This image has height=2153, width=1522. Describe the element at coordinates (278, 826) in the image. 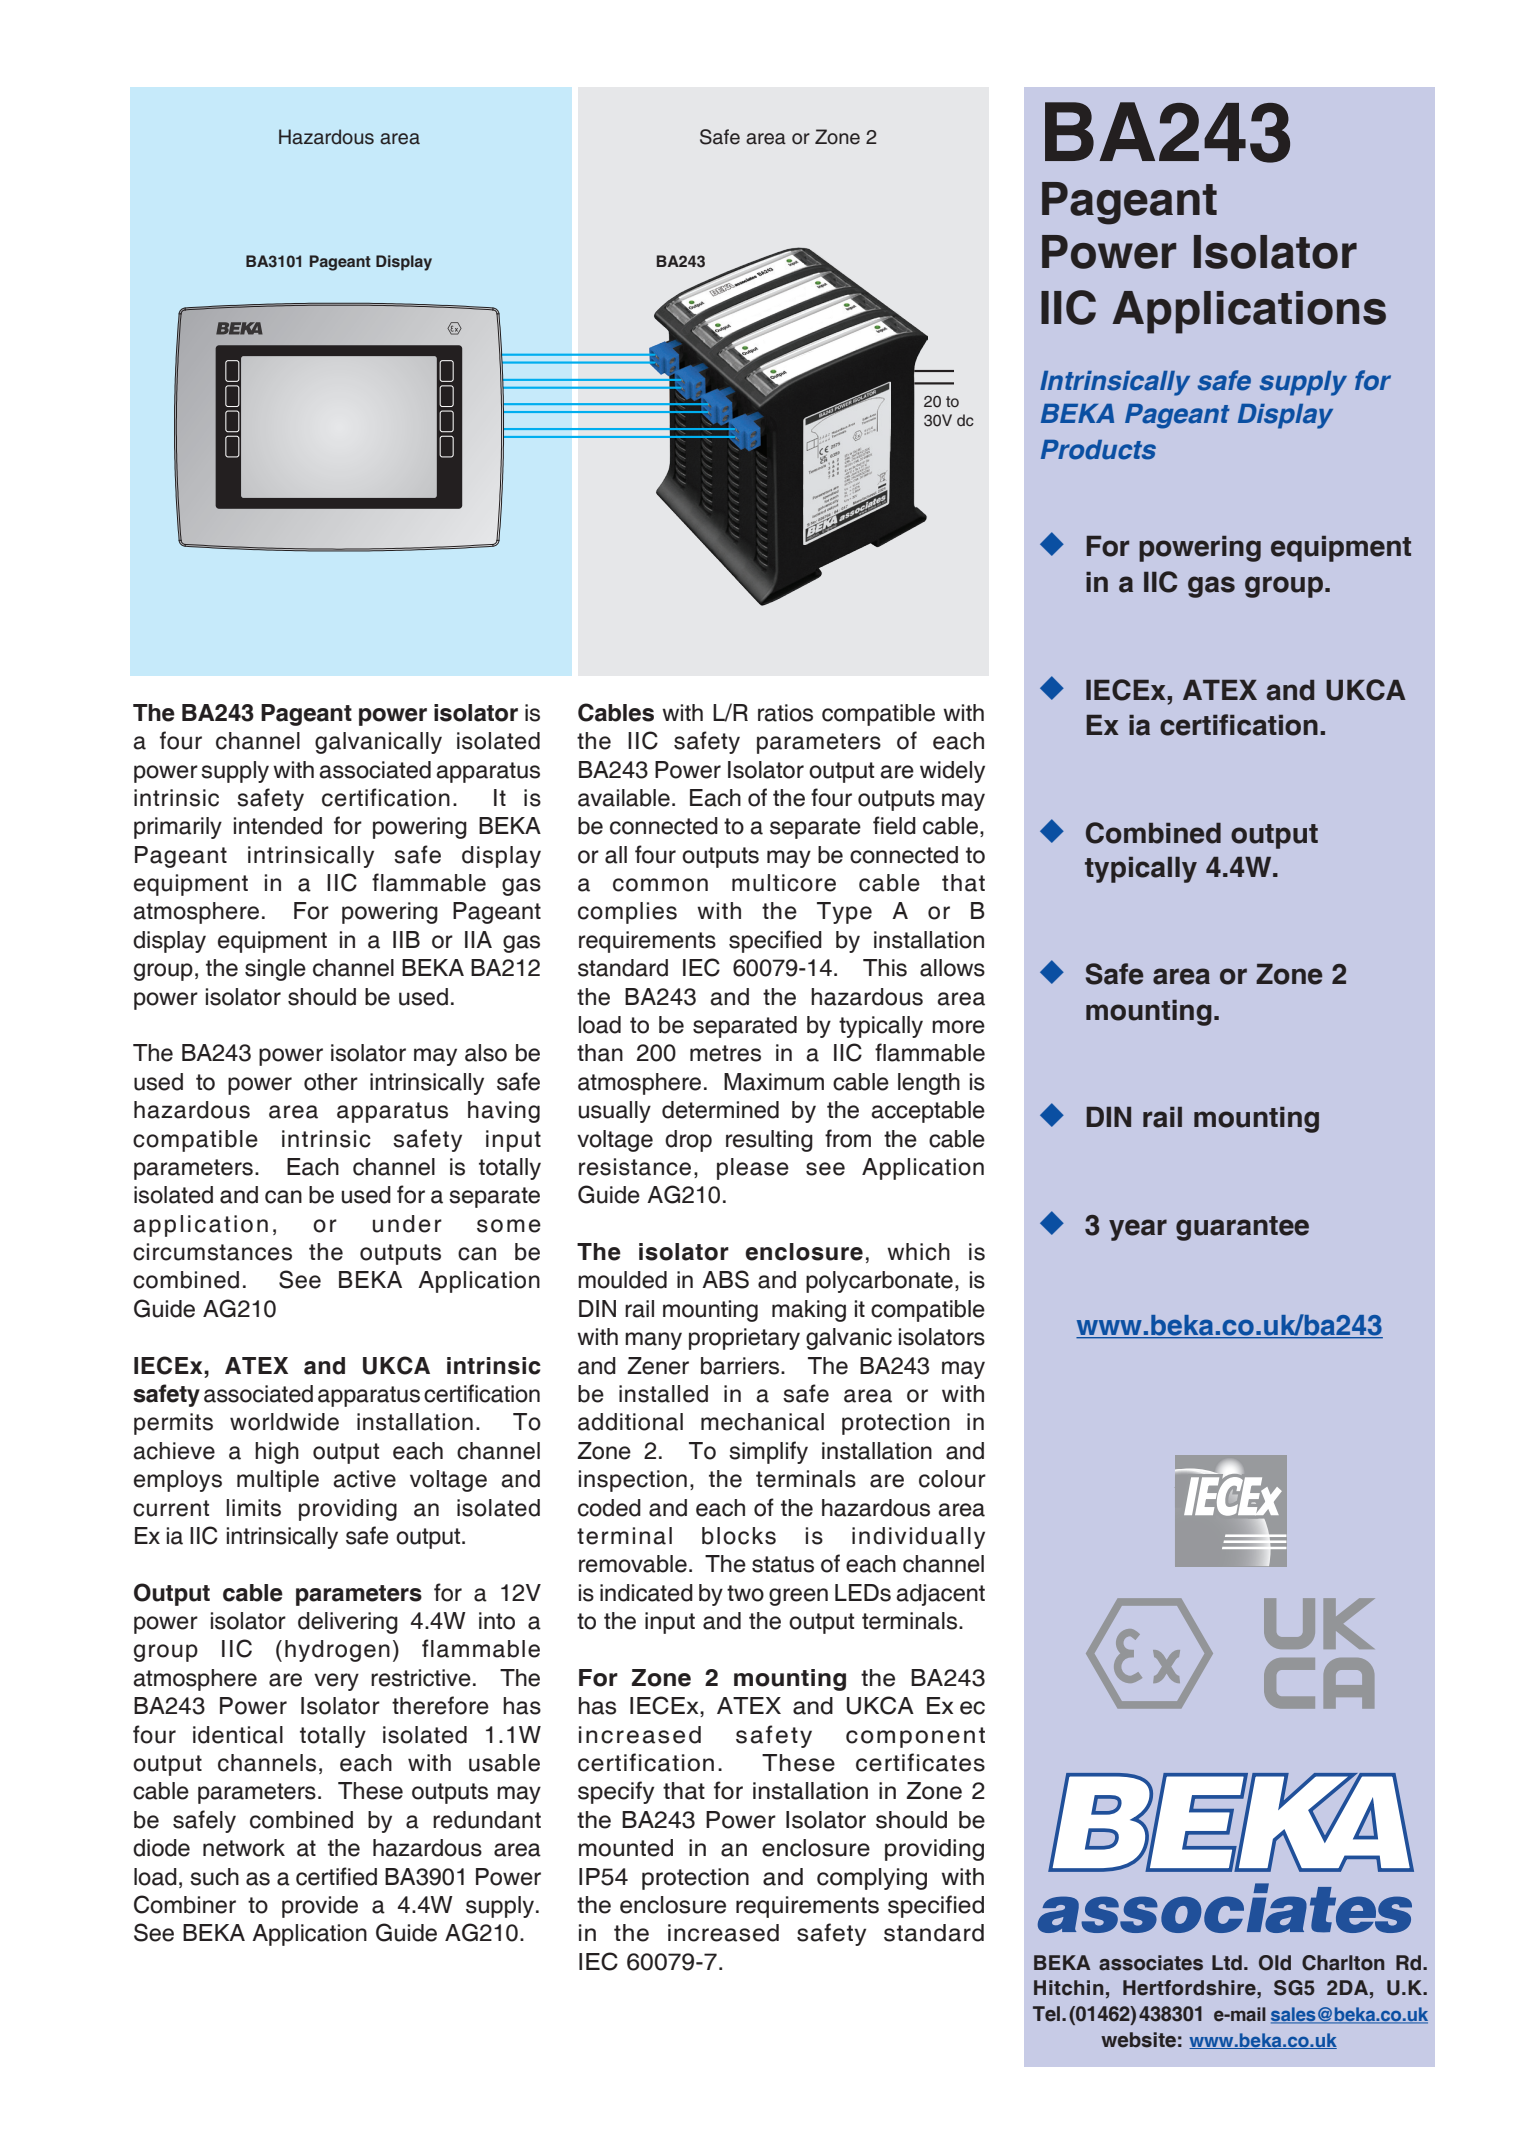

I see `intended` at that location.
